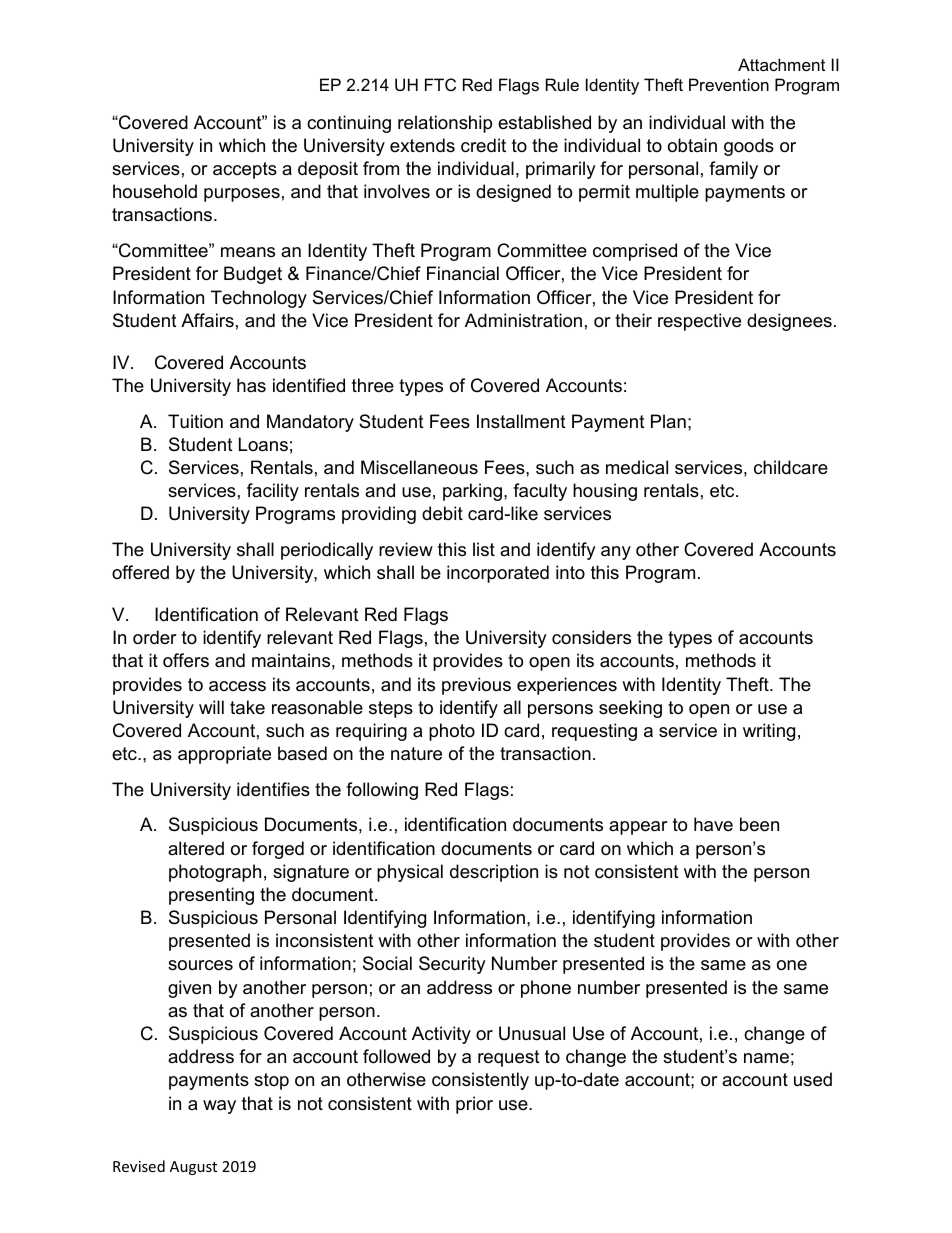 The image size is (952, 1233). I want to click on prior, so click(474, 1105).
